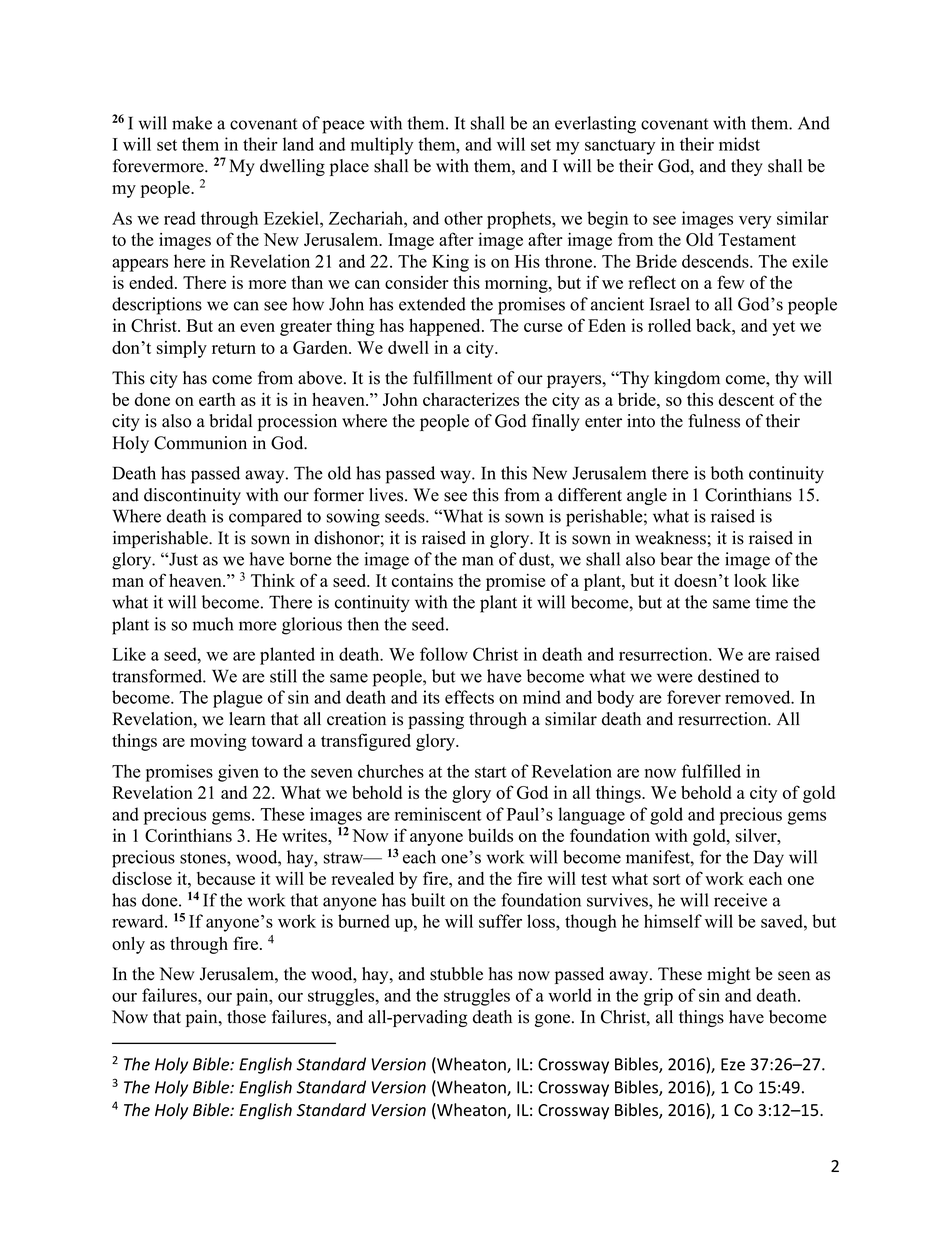 Image resolution: width=952 pixels, height=1233 pixels. I want to click on contains, so click(422, 580).
